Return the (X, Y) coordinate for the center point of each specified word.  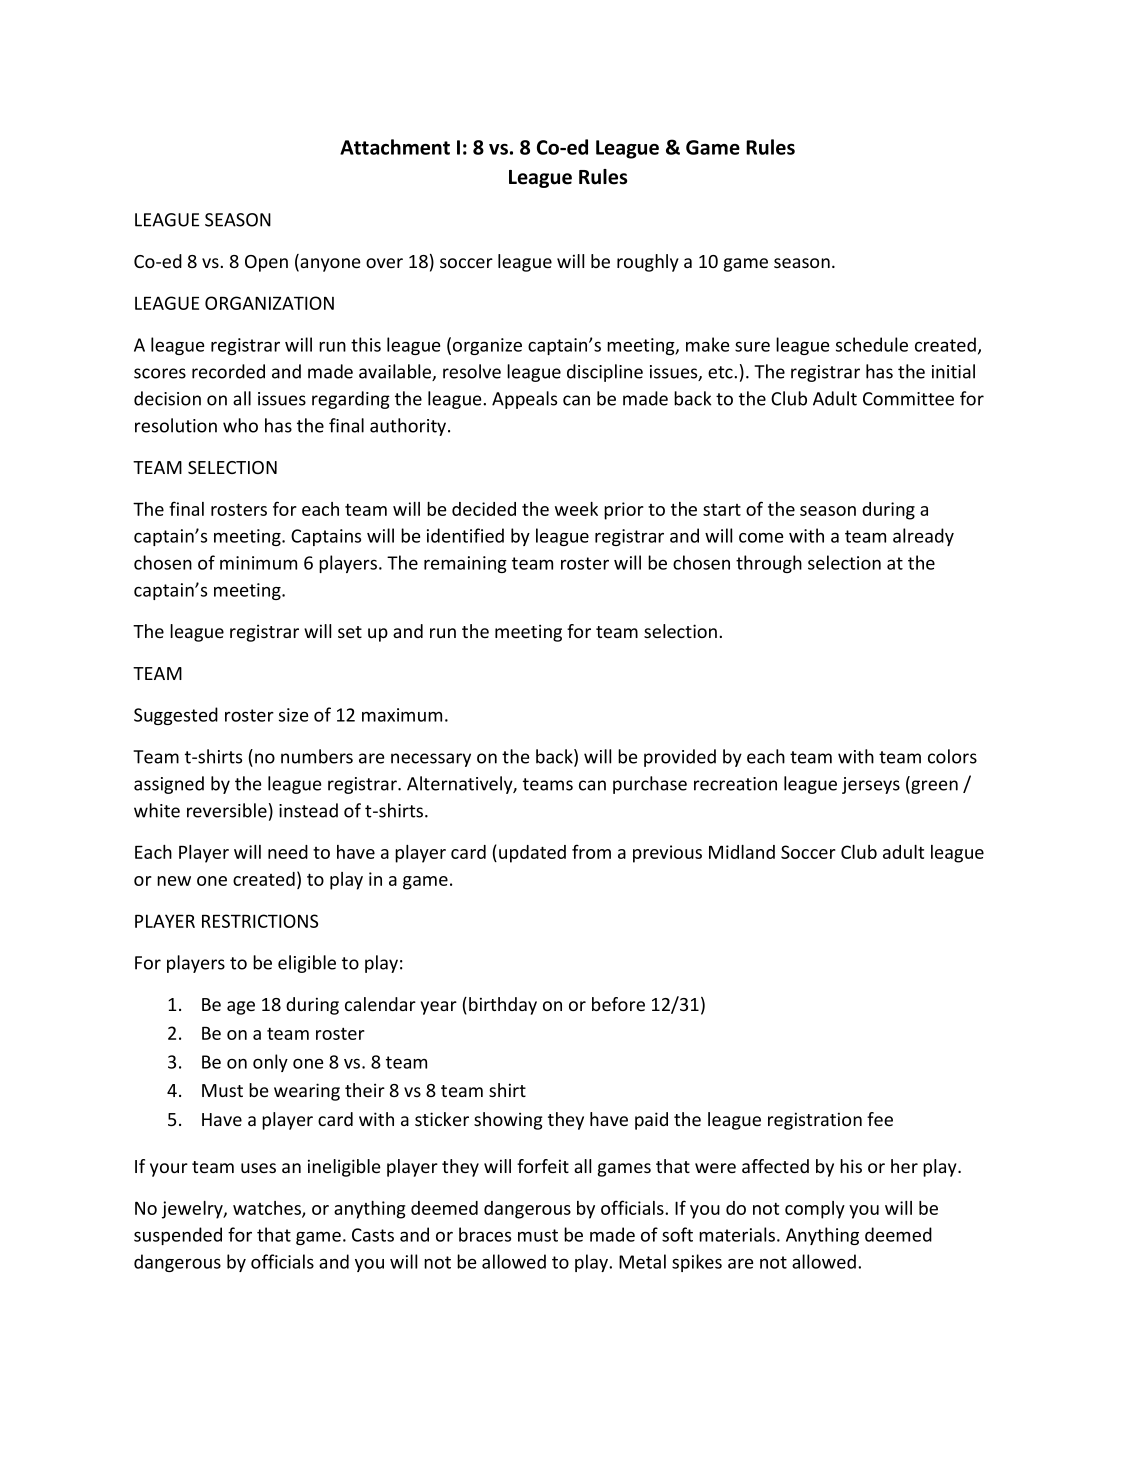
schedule (872, 344)
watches (268, 1209)
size (293, 715)
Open (266, 263)
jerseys (871, 785)
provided (680, 758)
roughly (648, 263)
